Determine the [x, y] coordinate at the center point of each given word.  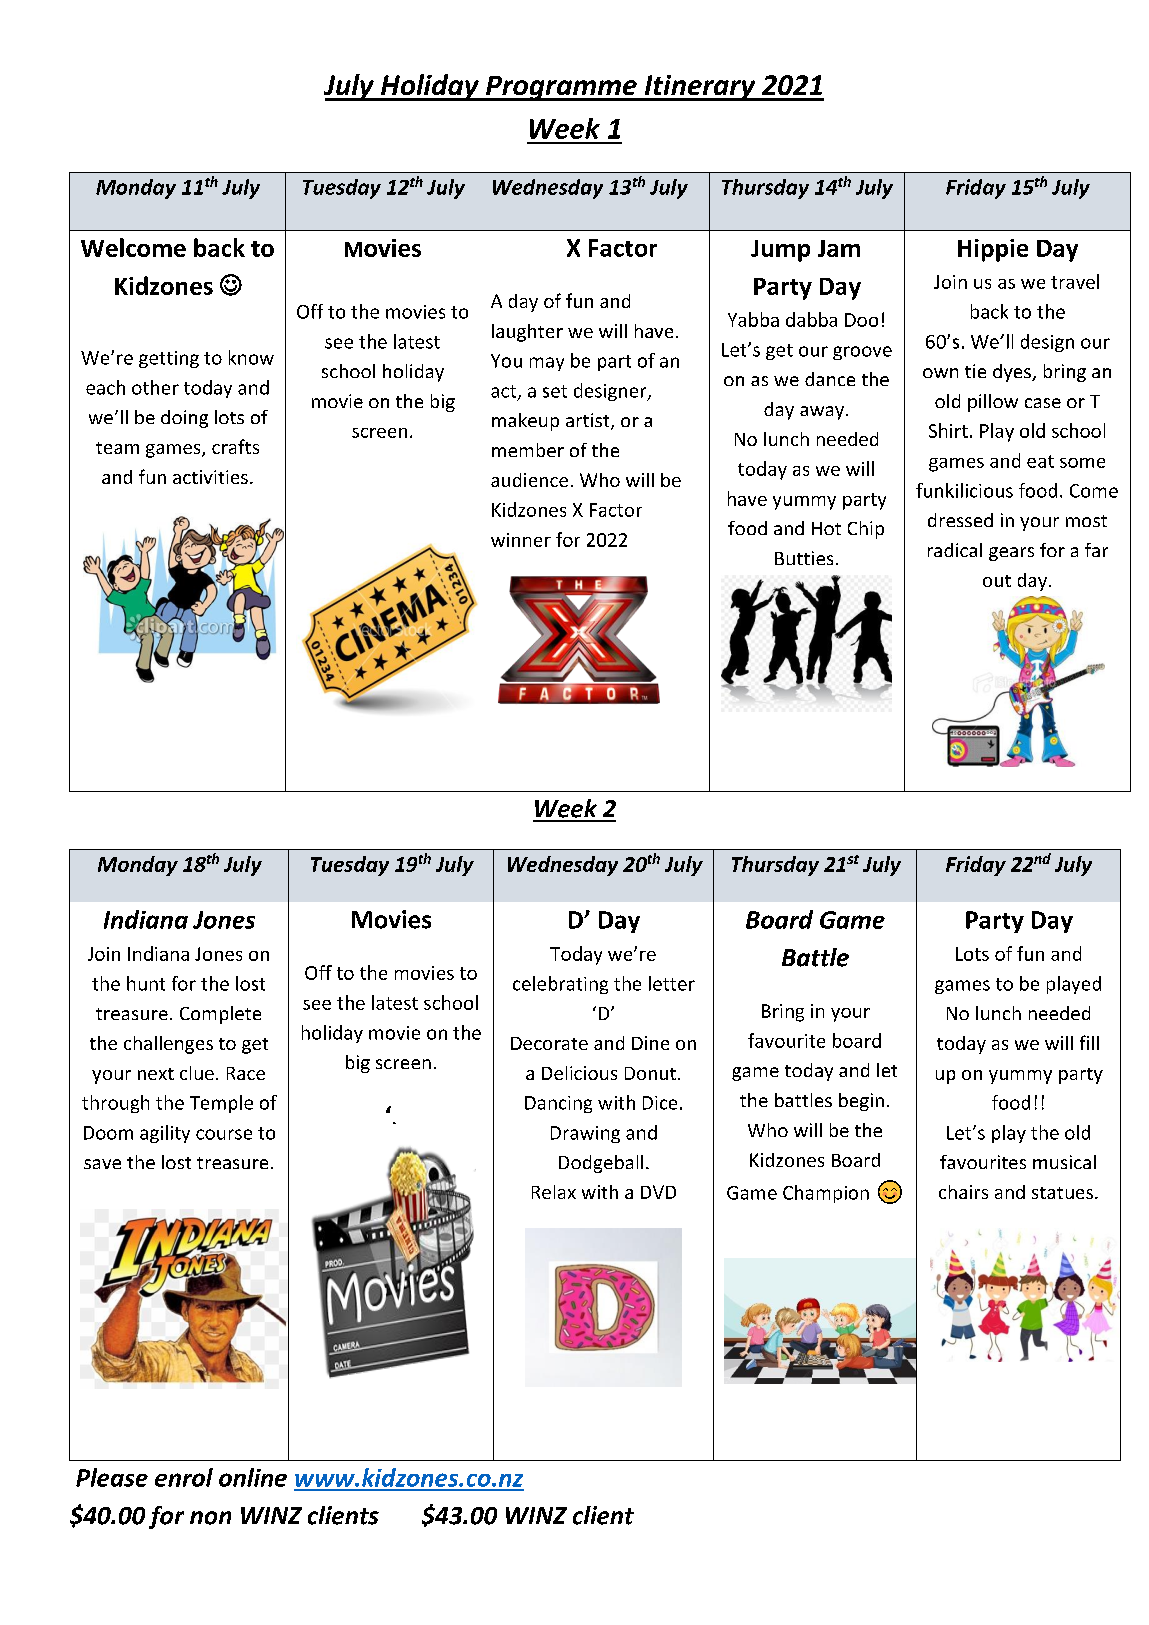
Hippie [993, 250]
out [997, 581]
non [210, 1518]
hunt [146, 983]
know [251, 357]
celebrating [560, 985]
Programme [561, 88]
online [253, 1477]
